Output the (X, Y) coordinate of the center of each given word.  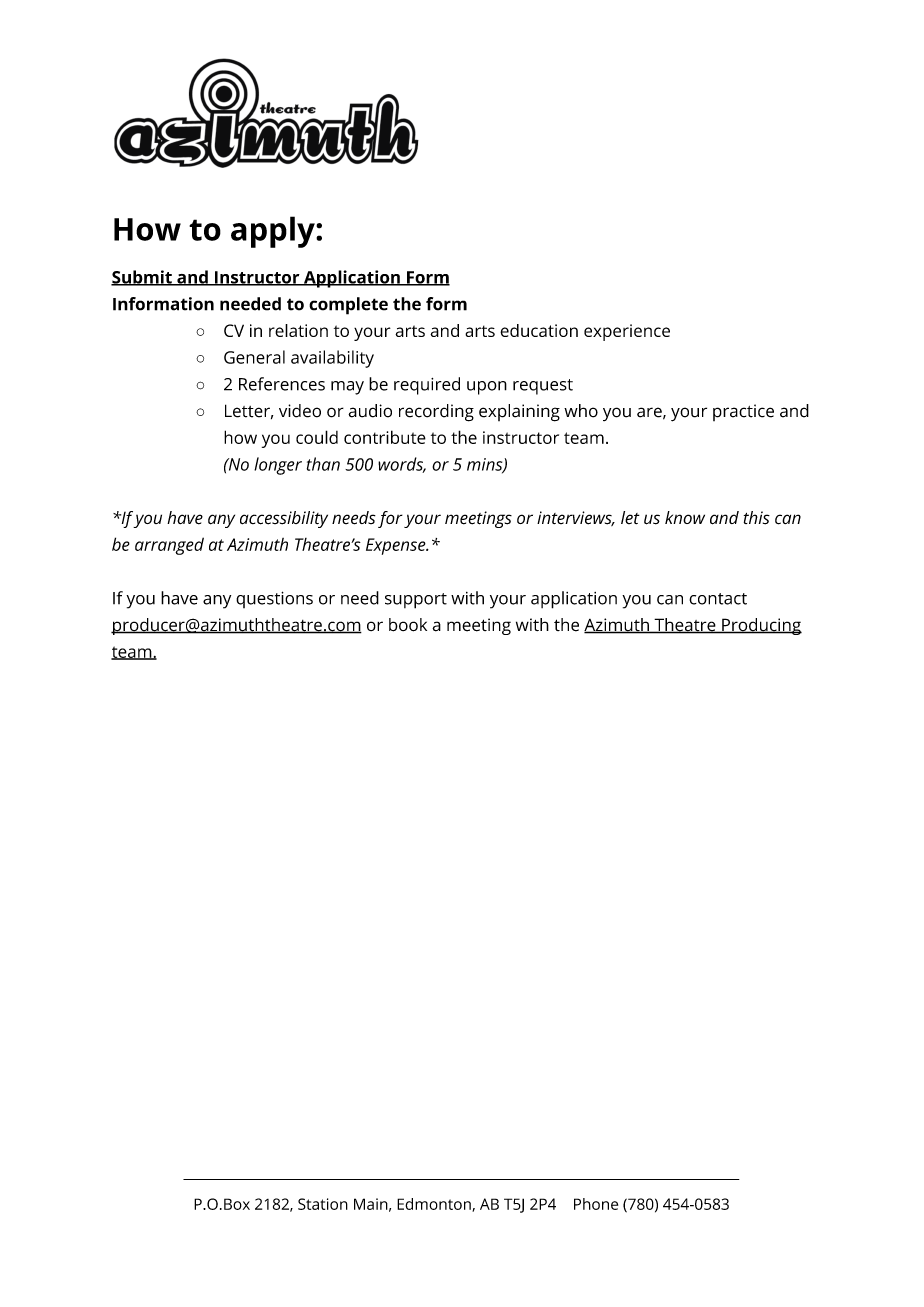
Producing (761, 626)
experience (627, 332)
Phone (596, 1204)
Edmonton (435, 1205)
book (408, 625)
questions (274, 599)
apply (274, 232)
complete (348, 306)
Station (323, 1204)
